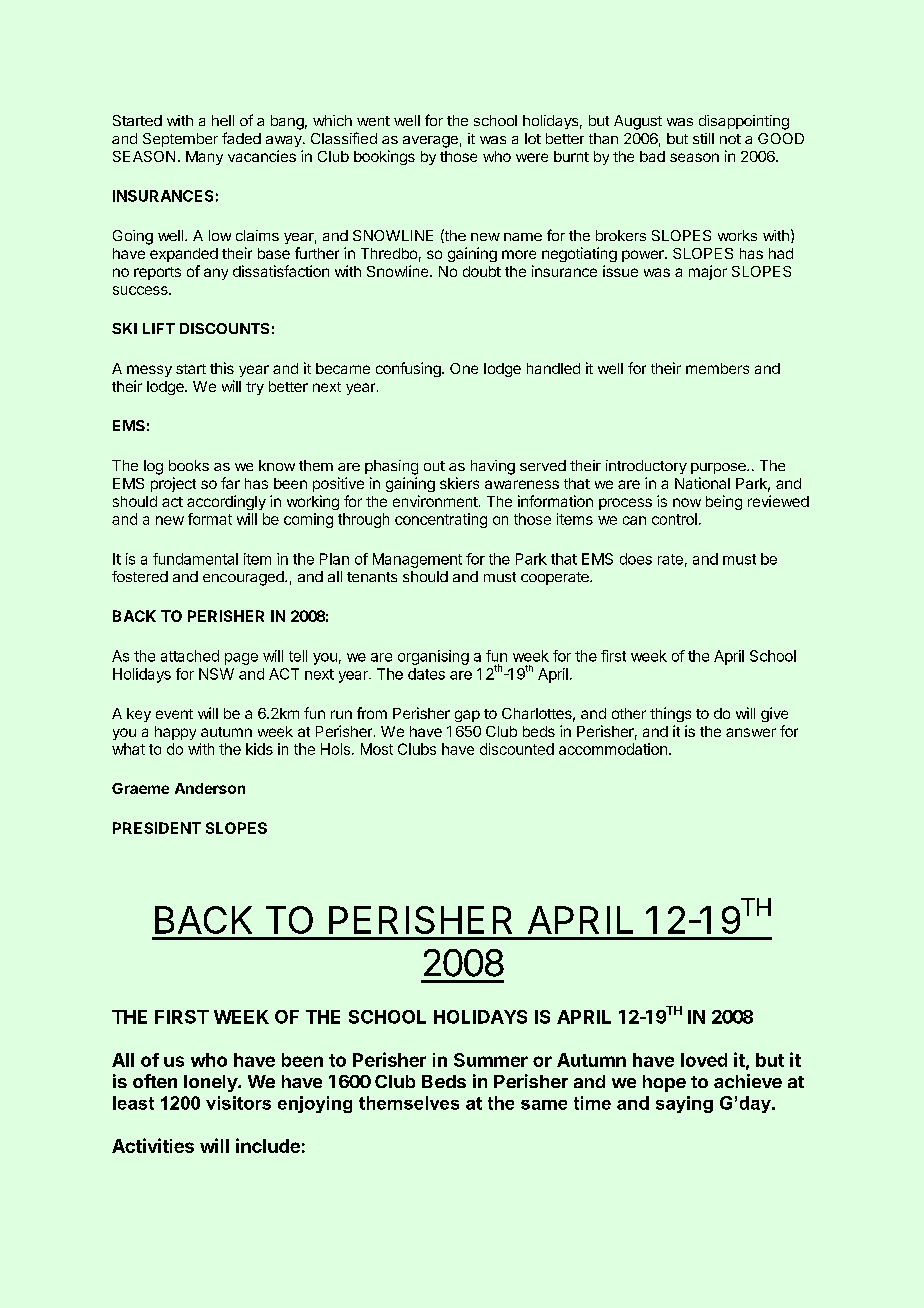 This document has height=1308, width=924. Describe the element at coordinates (433, 657) in the document. I see `organising` at that location.
